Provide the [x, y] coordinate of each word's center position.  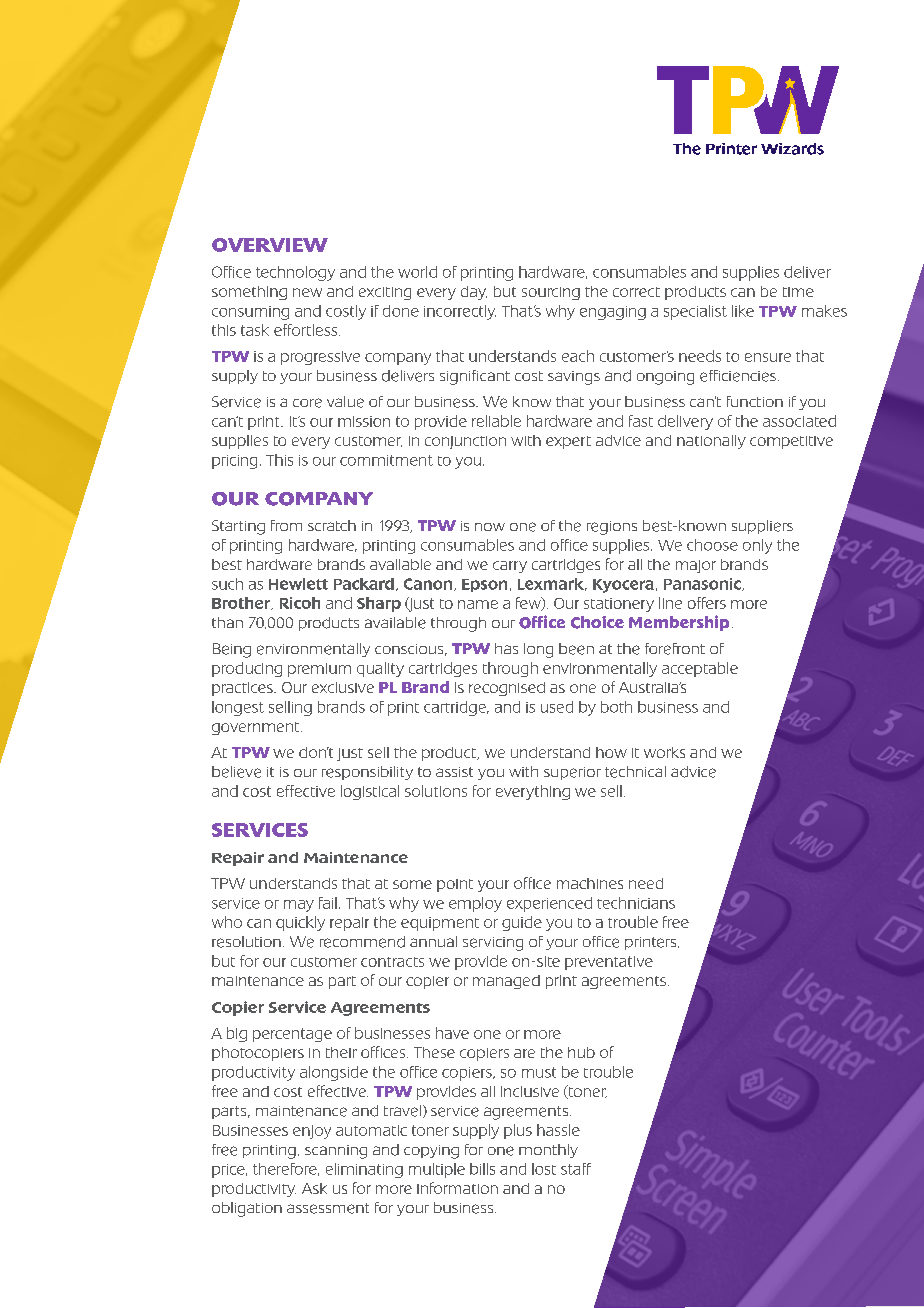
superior [572, 773]
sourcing [551, 293]
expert [568, 442]
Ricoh [300, 603]
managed [506, 982]
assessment [328, 1208]
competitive [791, 442]
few [529, 604]
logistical [370, 792]
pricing [234, 462]
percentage [292, 1035]
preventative [609, 963]
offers [707, 603]
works [664, 752]
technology [295, 273]
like [743, 311]
